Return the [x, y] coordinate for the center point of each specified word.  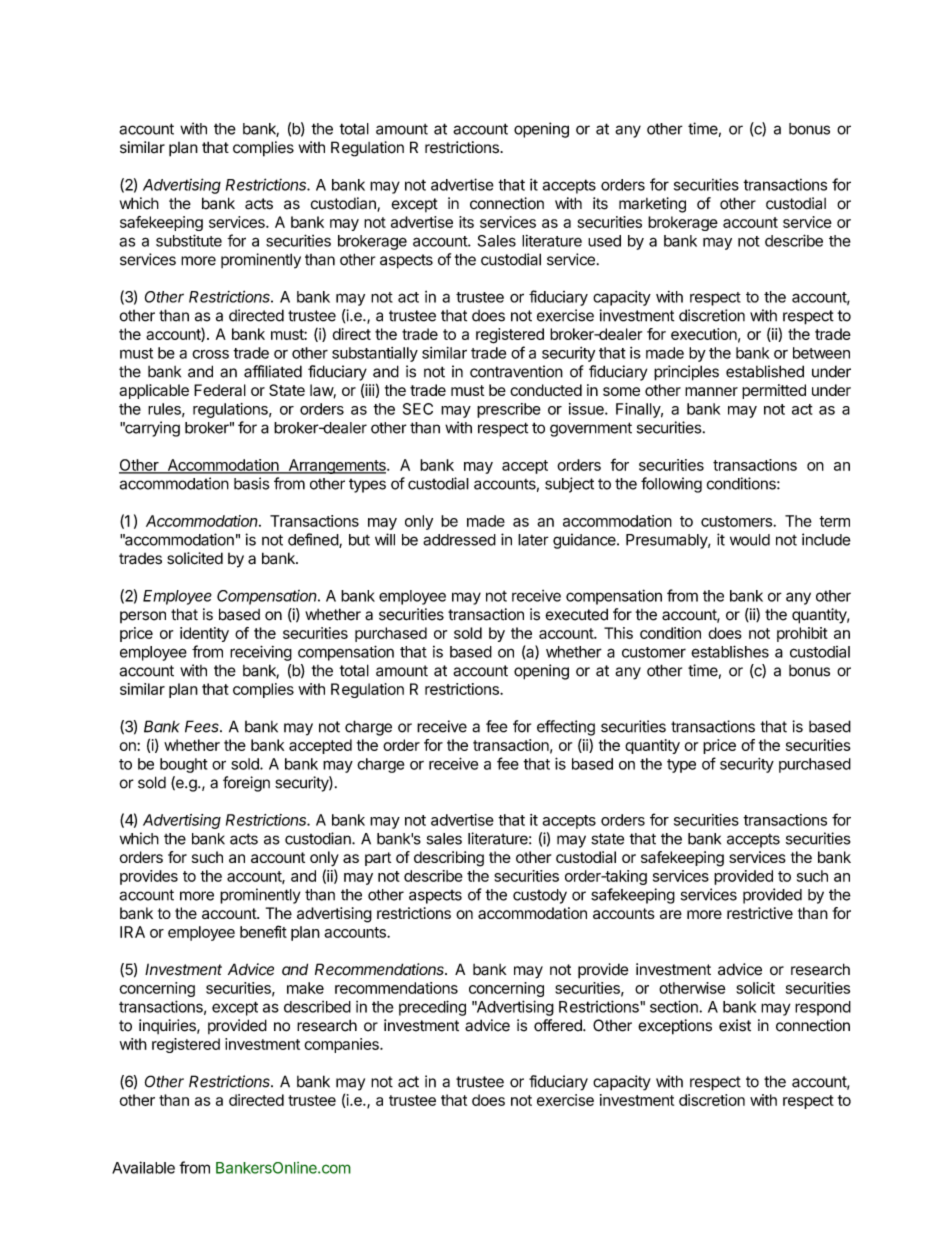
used [604, 241]
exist [735, 1025]
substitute [189, 240]
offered [559, 1025]
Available [143, 1167]
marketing [652, 205]
